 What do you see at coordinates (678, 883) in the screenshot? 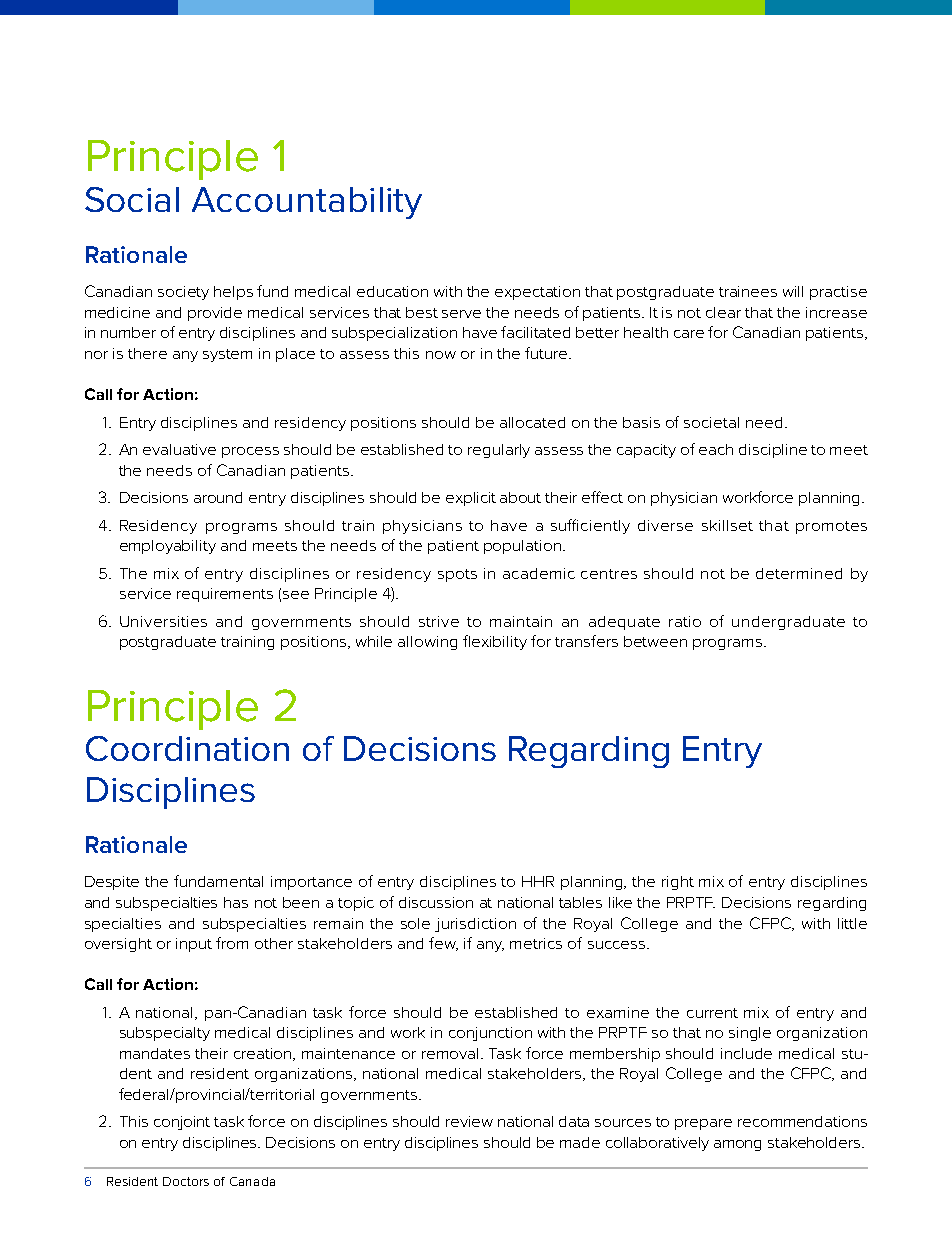
I see `right` at bounding box center [678, 883].
